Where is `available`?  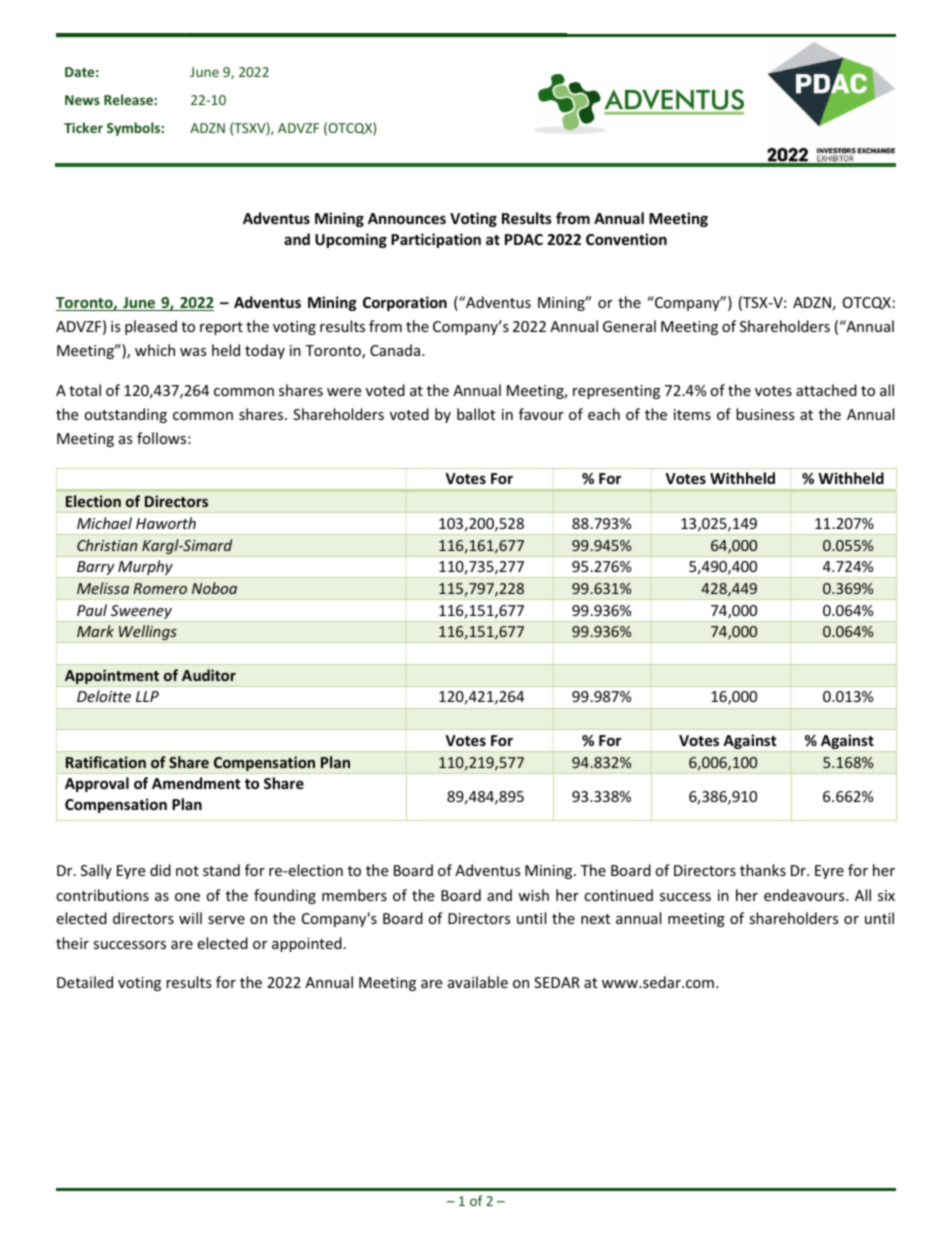 available is located at coordinates (478, 982).
